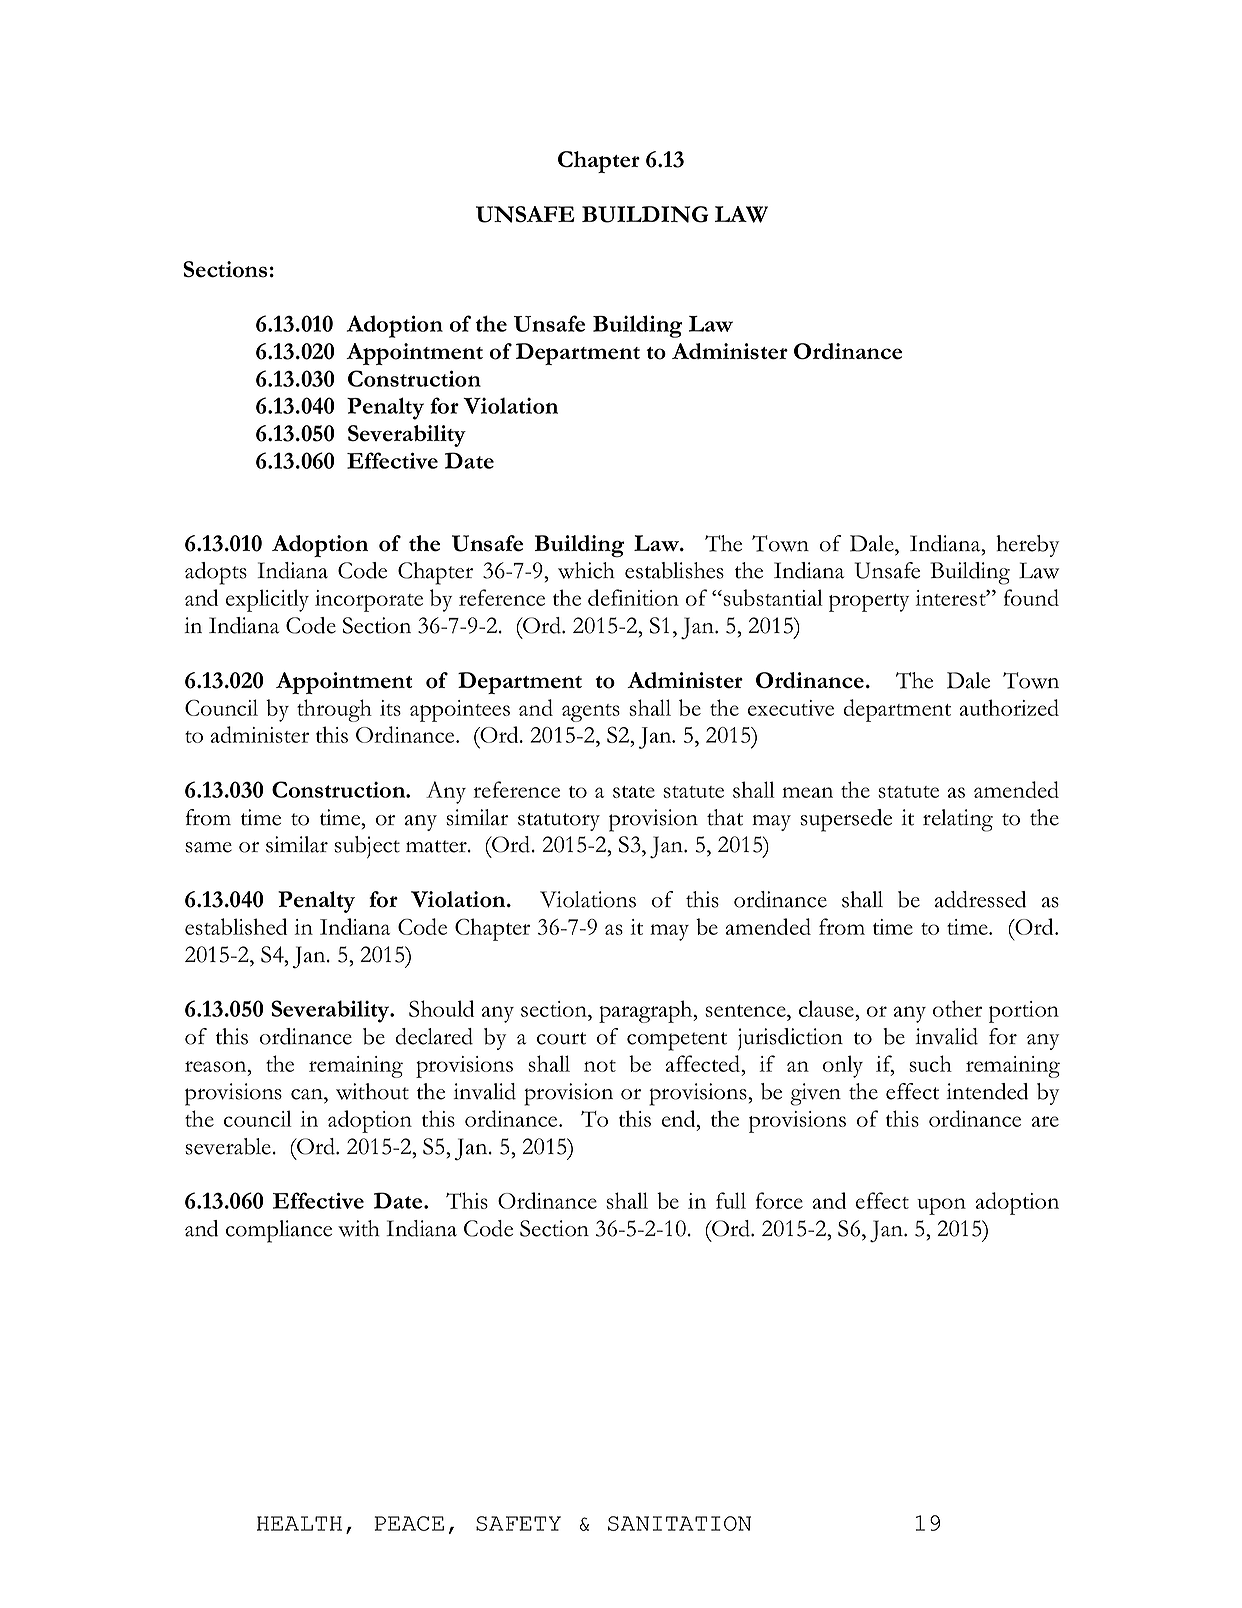 The width and height of the page is (1242, 1608). I want to click on SANITATION, so click(679, 1523).
